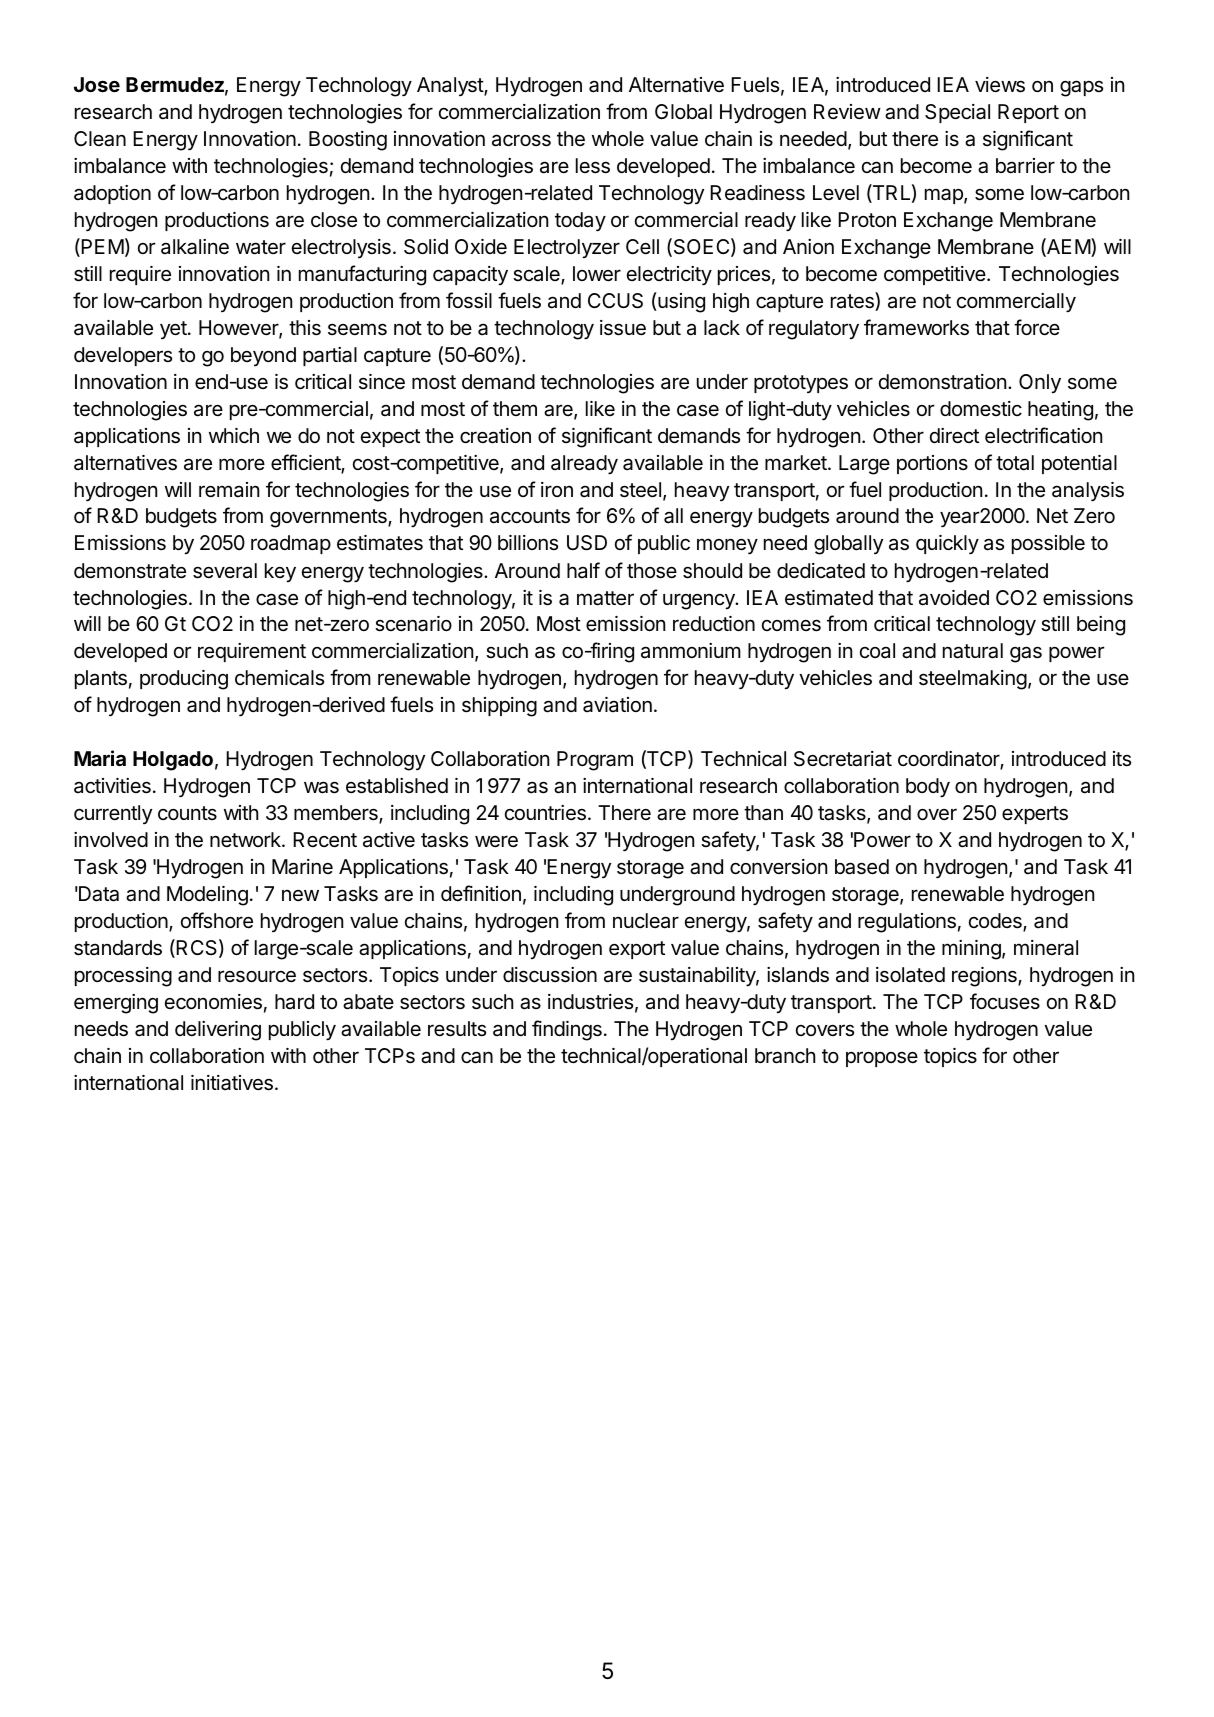 Image resolution: width=1214 pixels, height=1717 pixels. What do you see at coordinates (954, 598) in the screenshot?
I see `avoided` at bounding box center [954, 598].
